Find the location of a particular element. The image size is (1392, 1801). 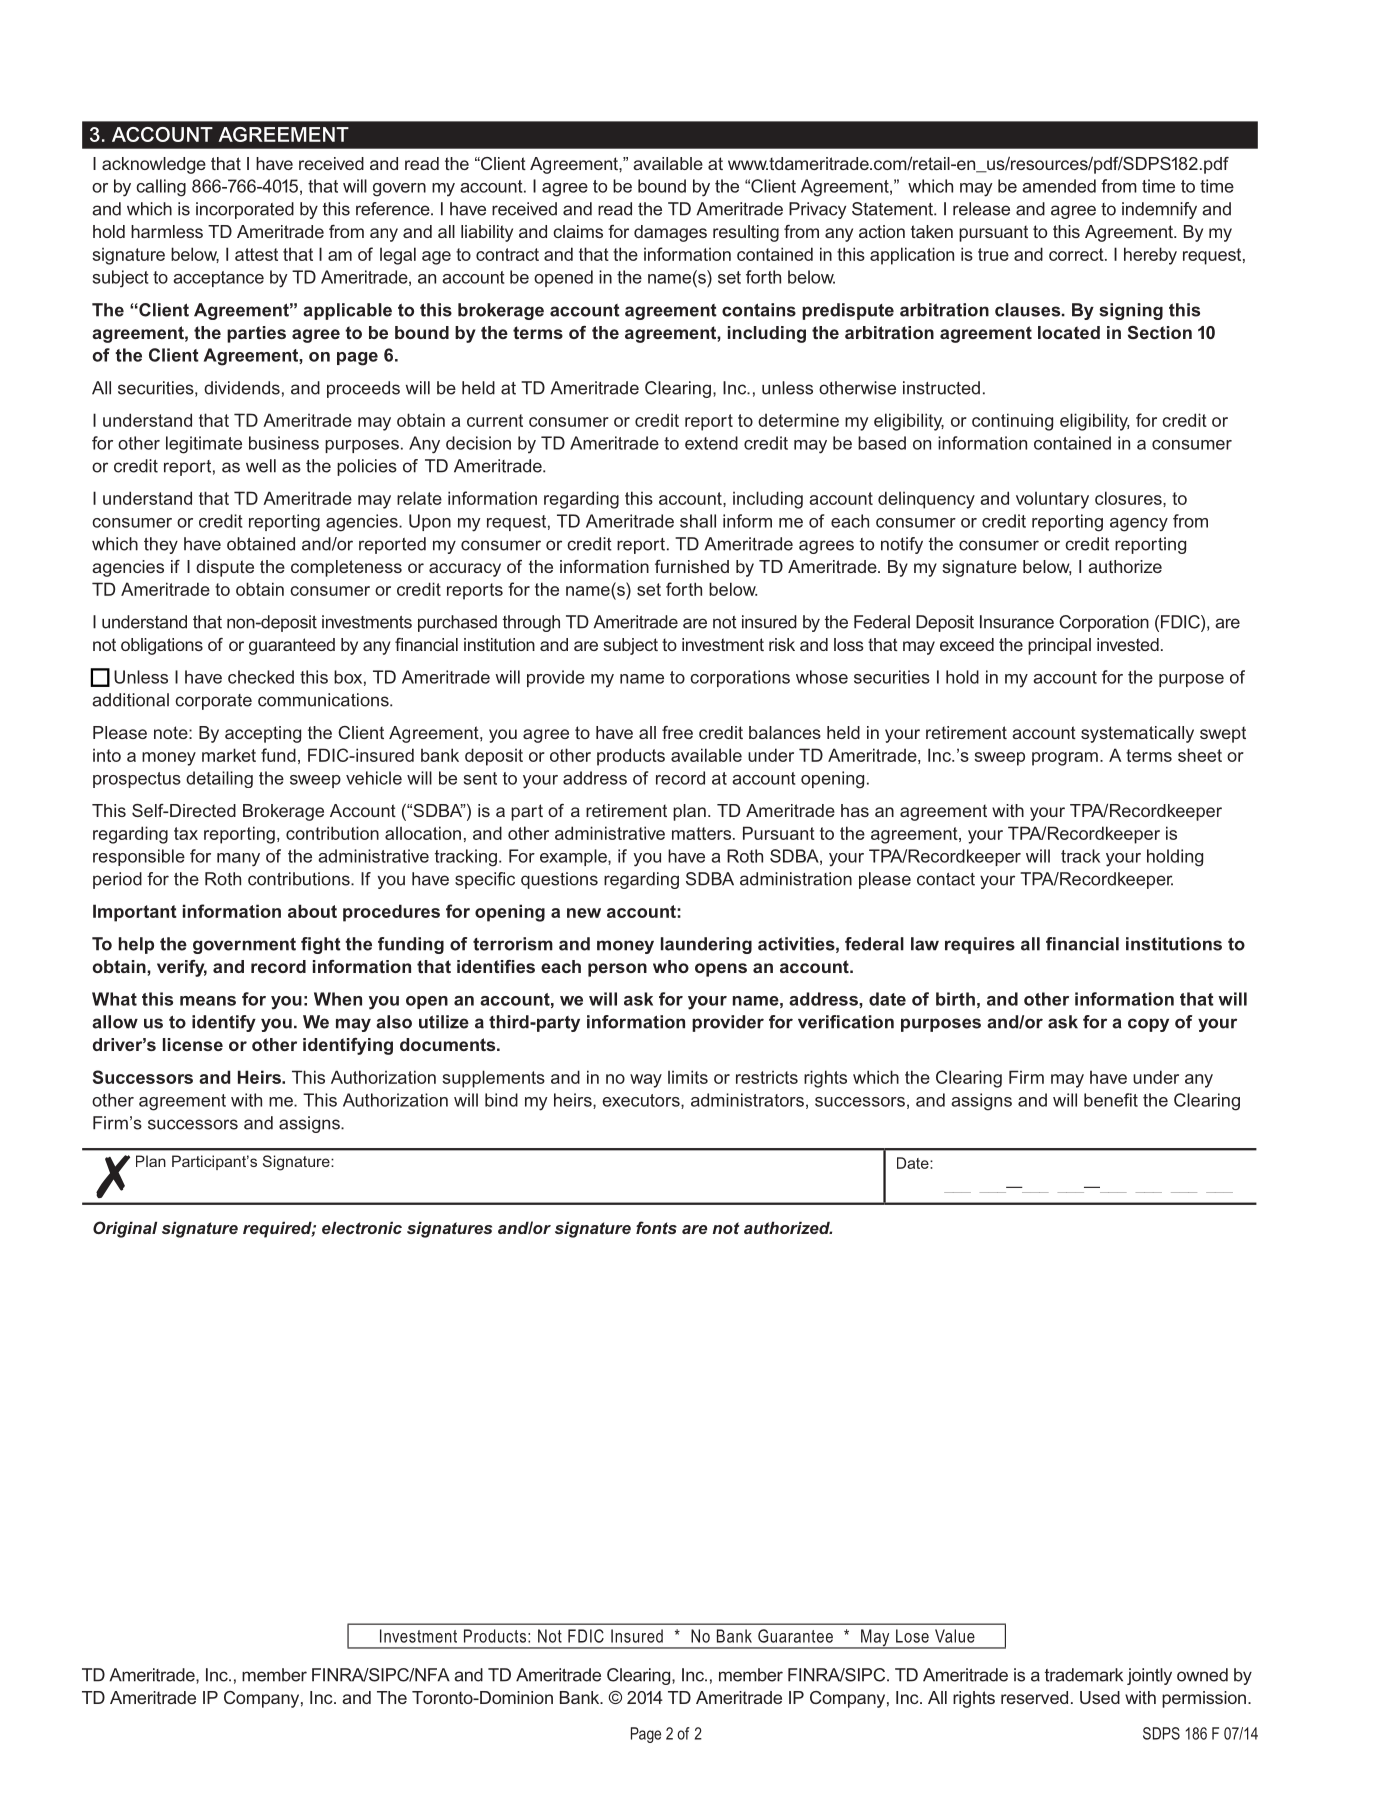

furnished is located at coordinates (692, 566).
